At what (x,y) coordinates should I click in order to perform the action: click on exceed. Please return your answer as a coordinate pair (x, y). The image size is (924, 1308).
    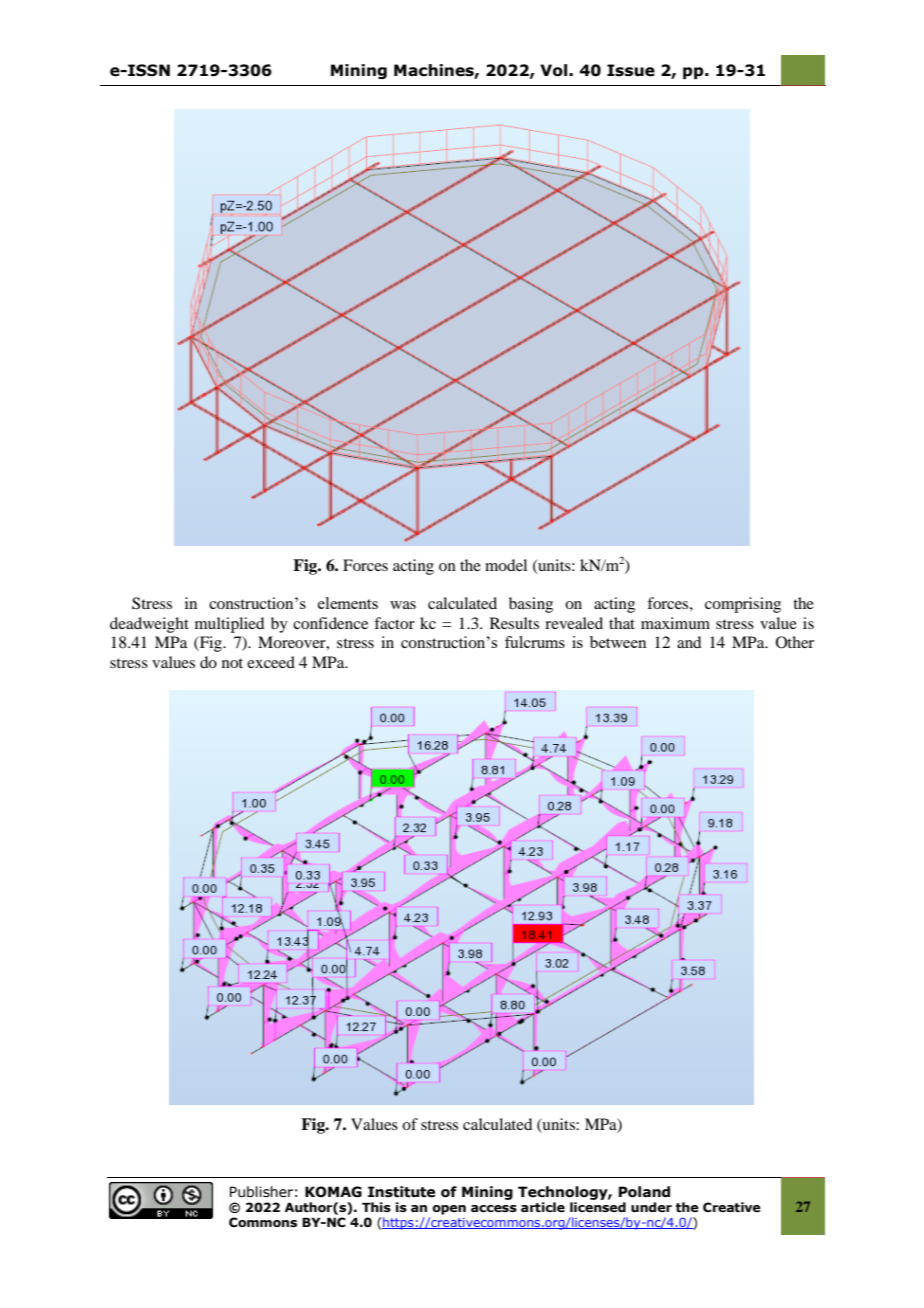
    Looking at the image, I should click on (271, 662).
